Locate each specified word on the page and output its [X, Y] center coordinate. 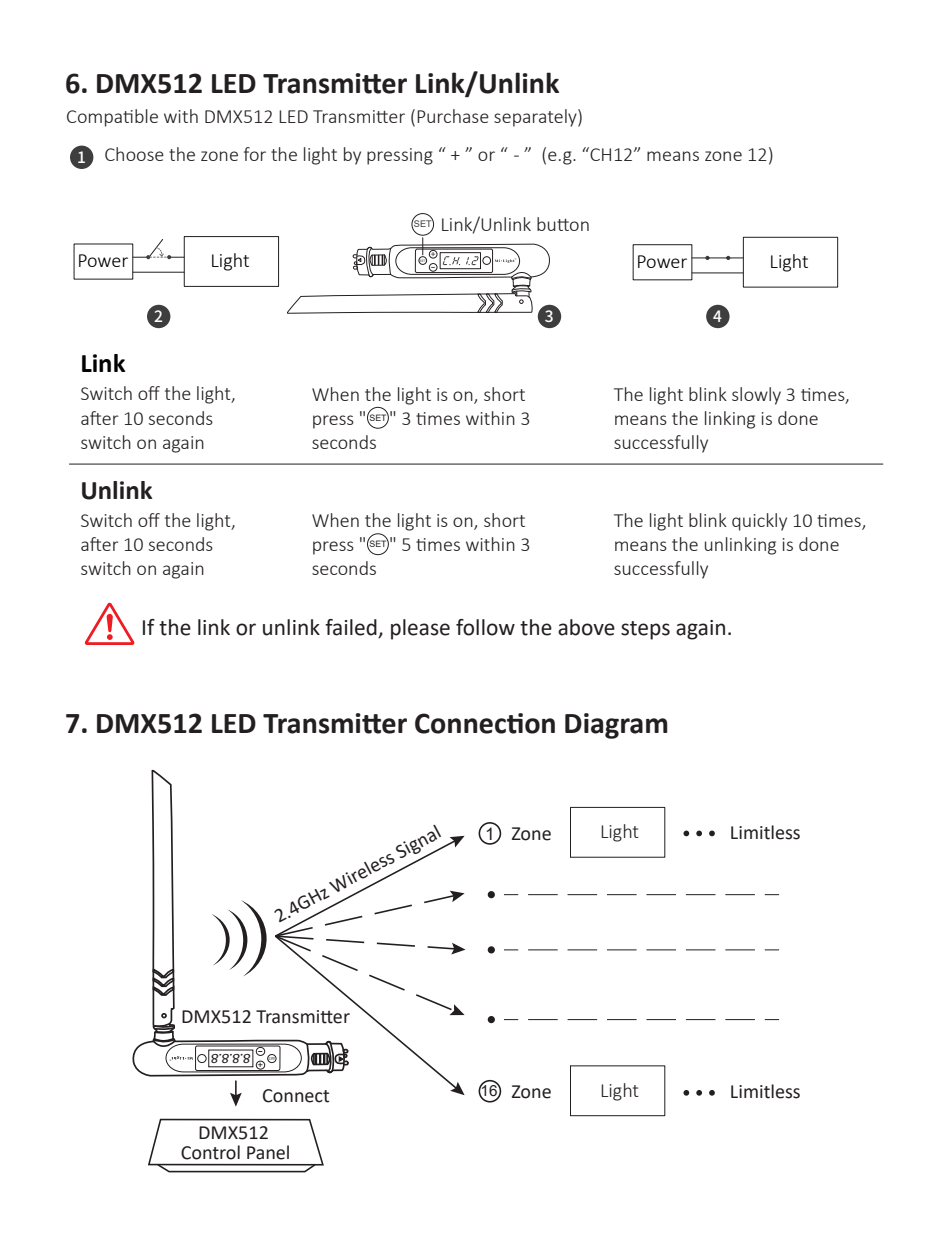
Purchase [453, 116]
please [420, 629]
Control [210, 1152]
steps [645, 630]
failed [352, 628]
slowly [756, 396]
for [255, 154]
